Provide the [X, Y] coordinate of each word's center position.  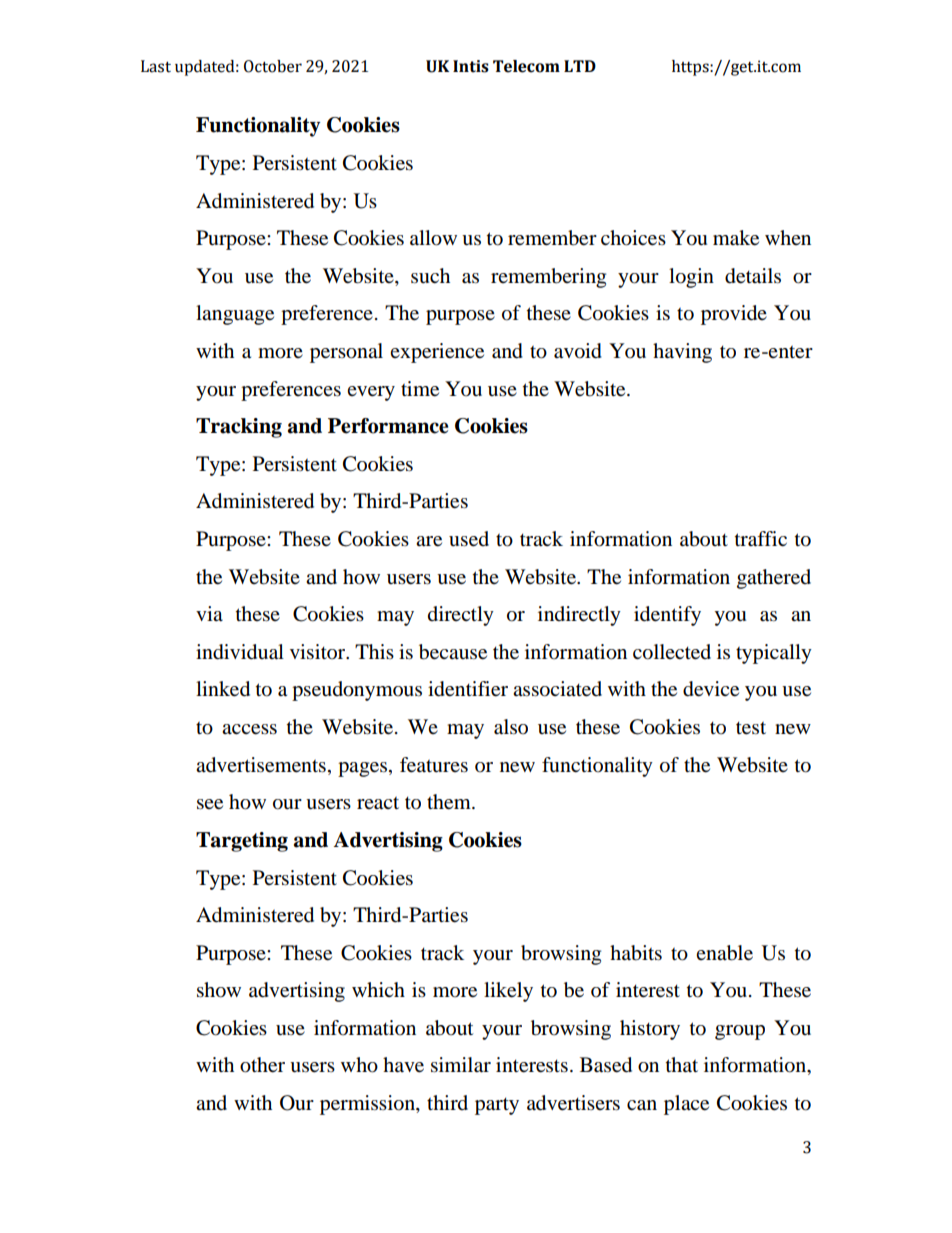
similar [461, 1065]
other [262, 1065]
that [682, 1064]
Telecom [526, 66]
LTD [580, 66]
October [273, 66]
